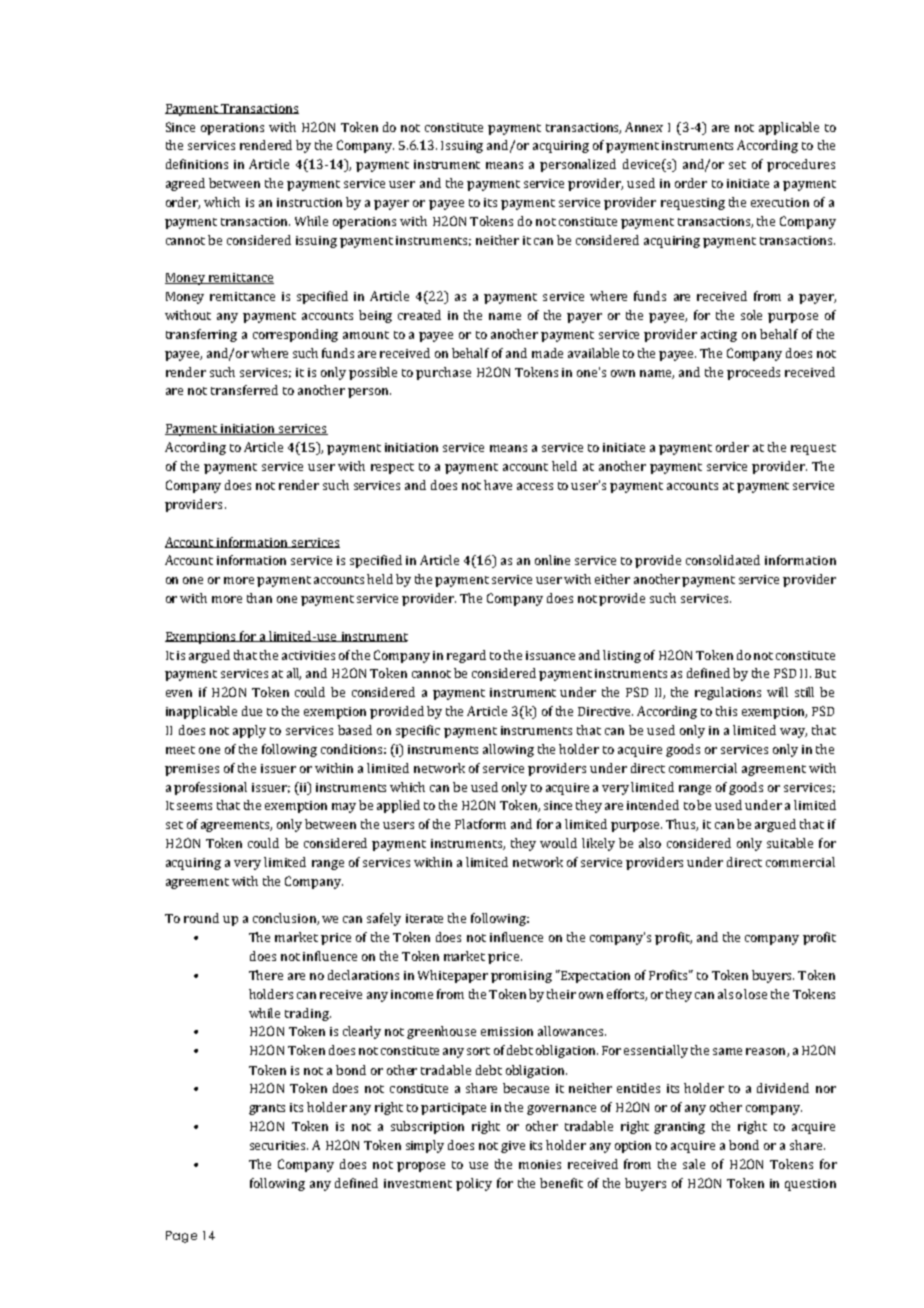 This document has height=1308, width=924. I want to click on regulations, so click(728, 693).
